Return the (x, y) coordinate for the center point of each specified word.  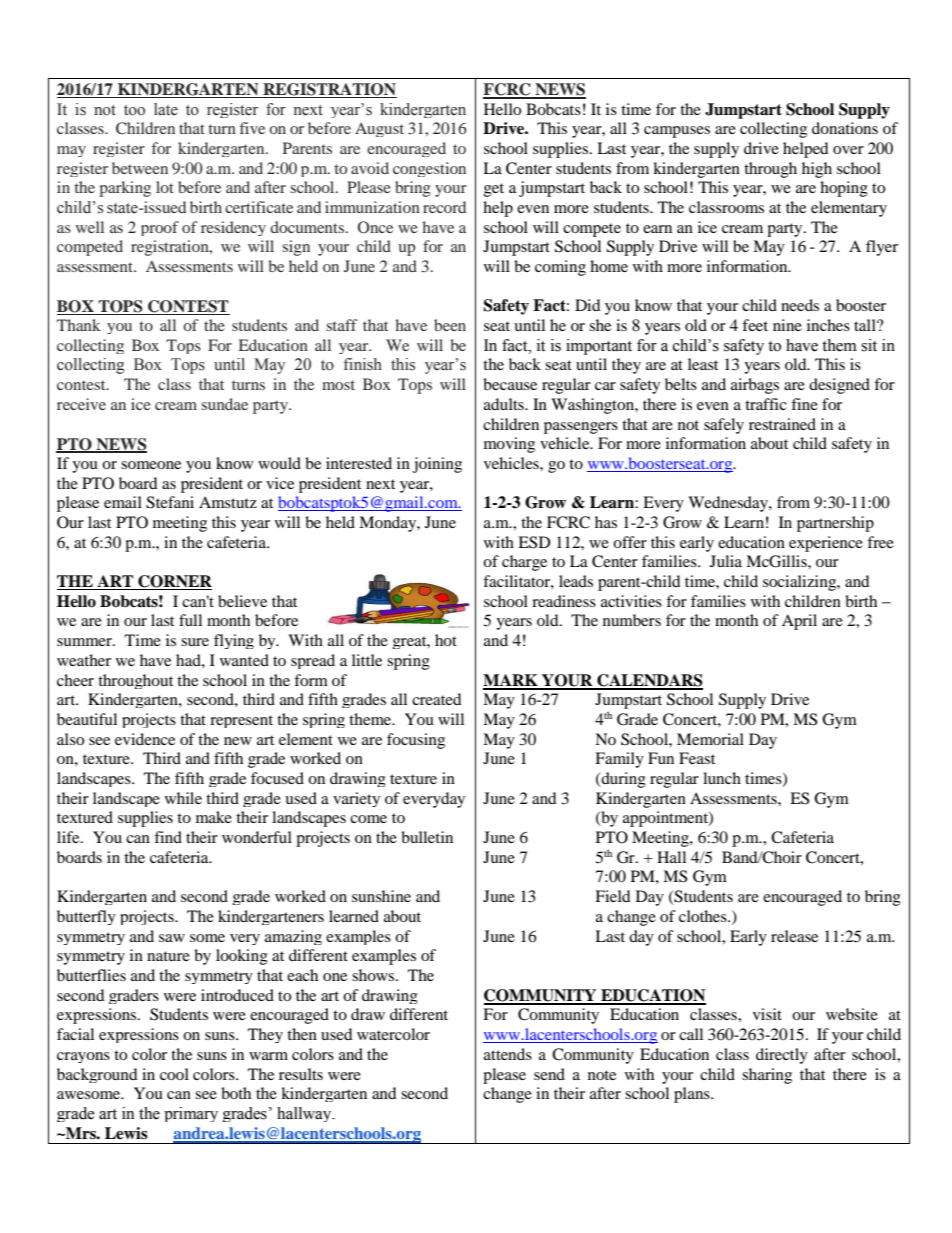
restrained (782, 424)
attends (508, 1054)
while (183, 798)
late (166, 109)
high (817, 170)
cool (174, 1074)
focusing (416, 741)
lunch (722, 778)
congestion (429, 169)
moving (509, 445)
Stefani (170, 502)
